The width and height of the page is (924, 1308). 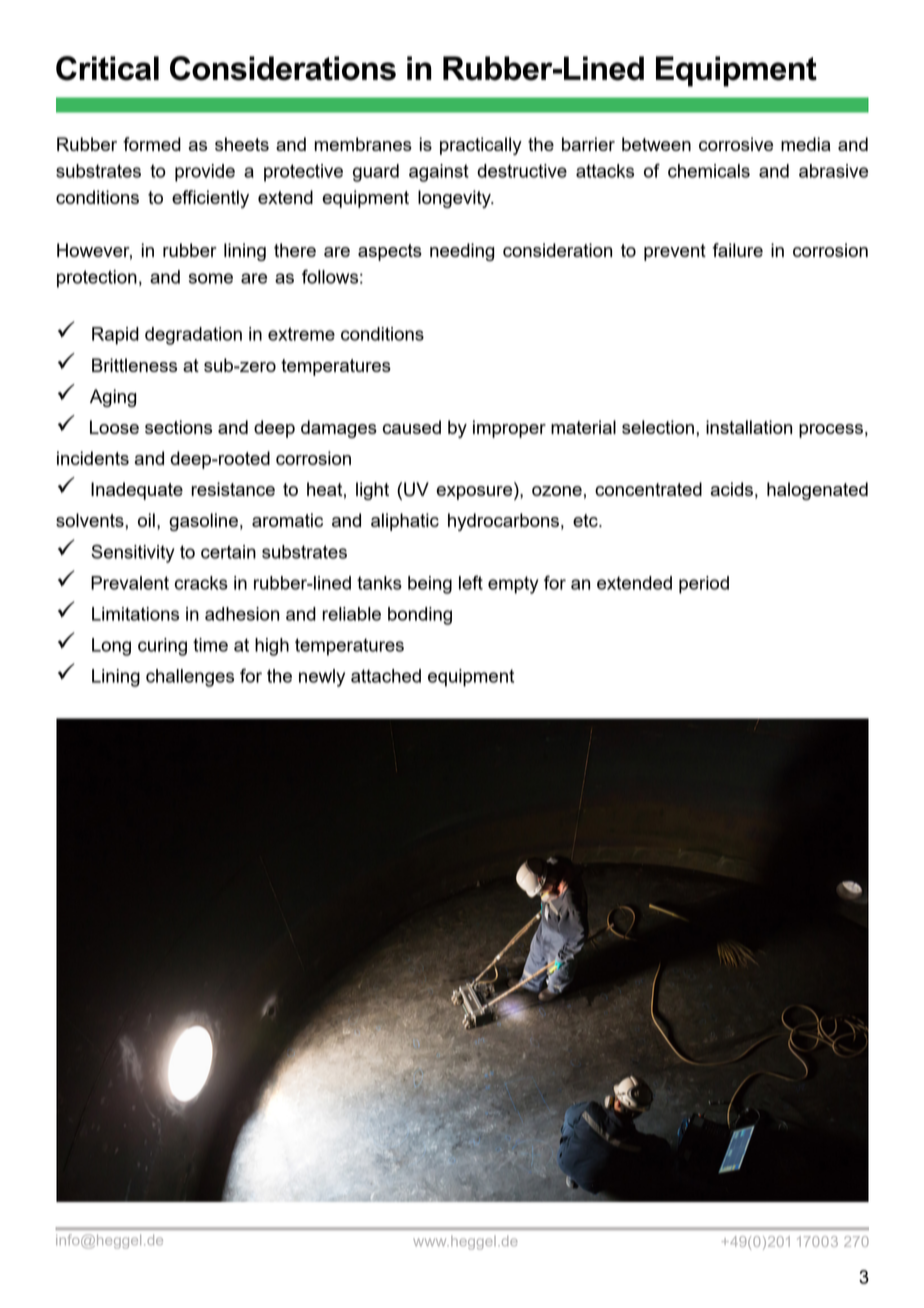 What do you see at coordinates (736, 144) in the page?
I see `corrosive` at bounding box center [736, 144].
